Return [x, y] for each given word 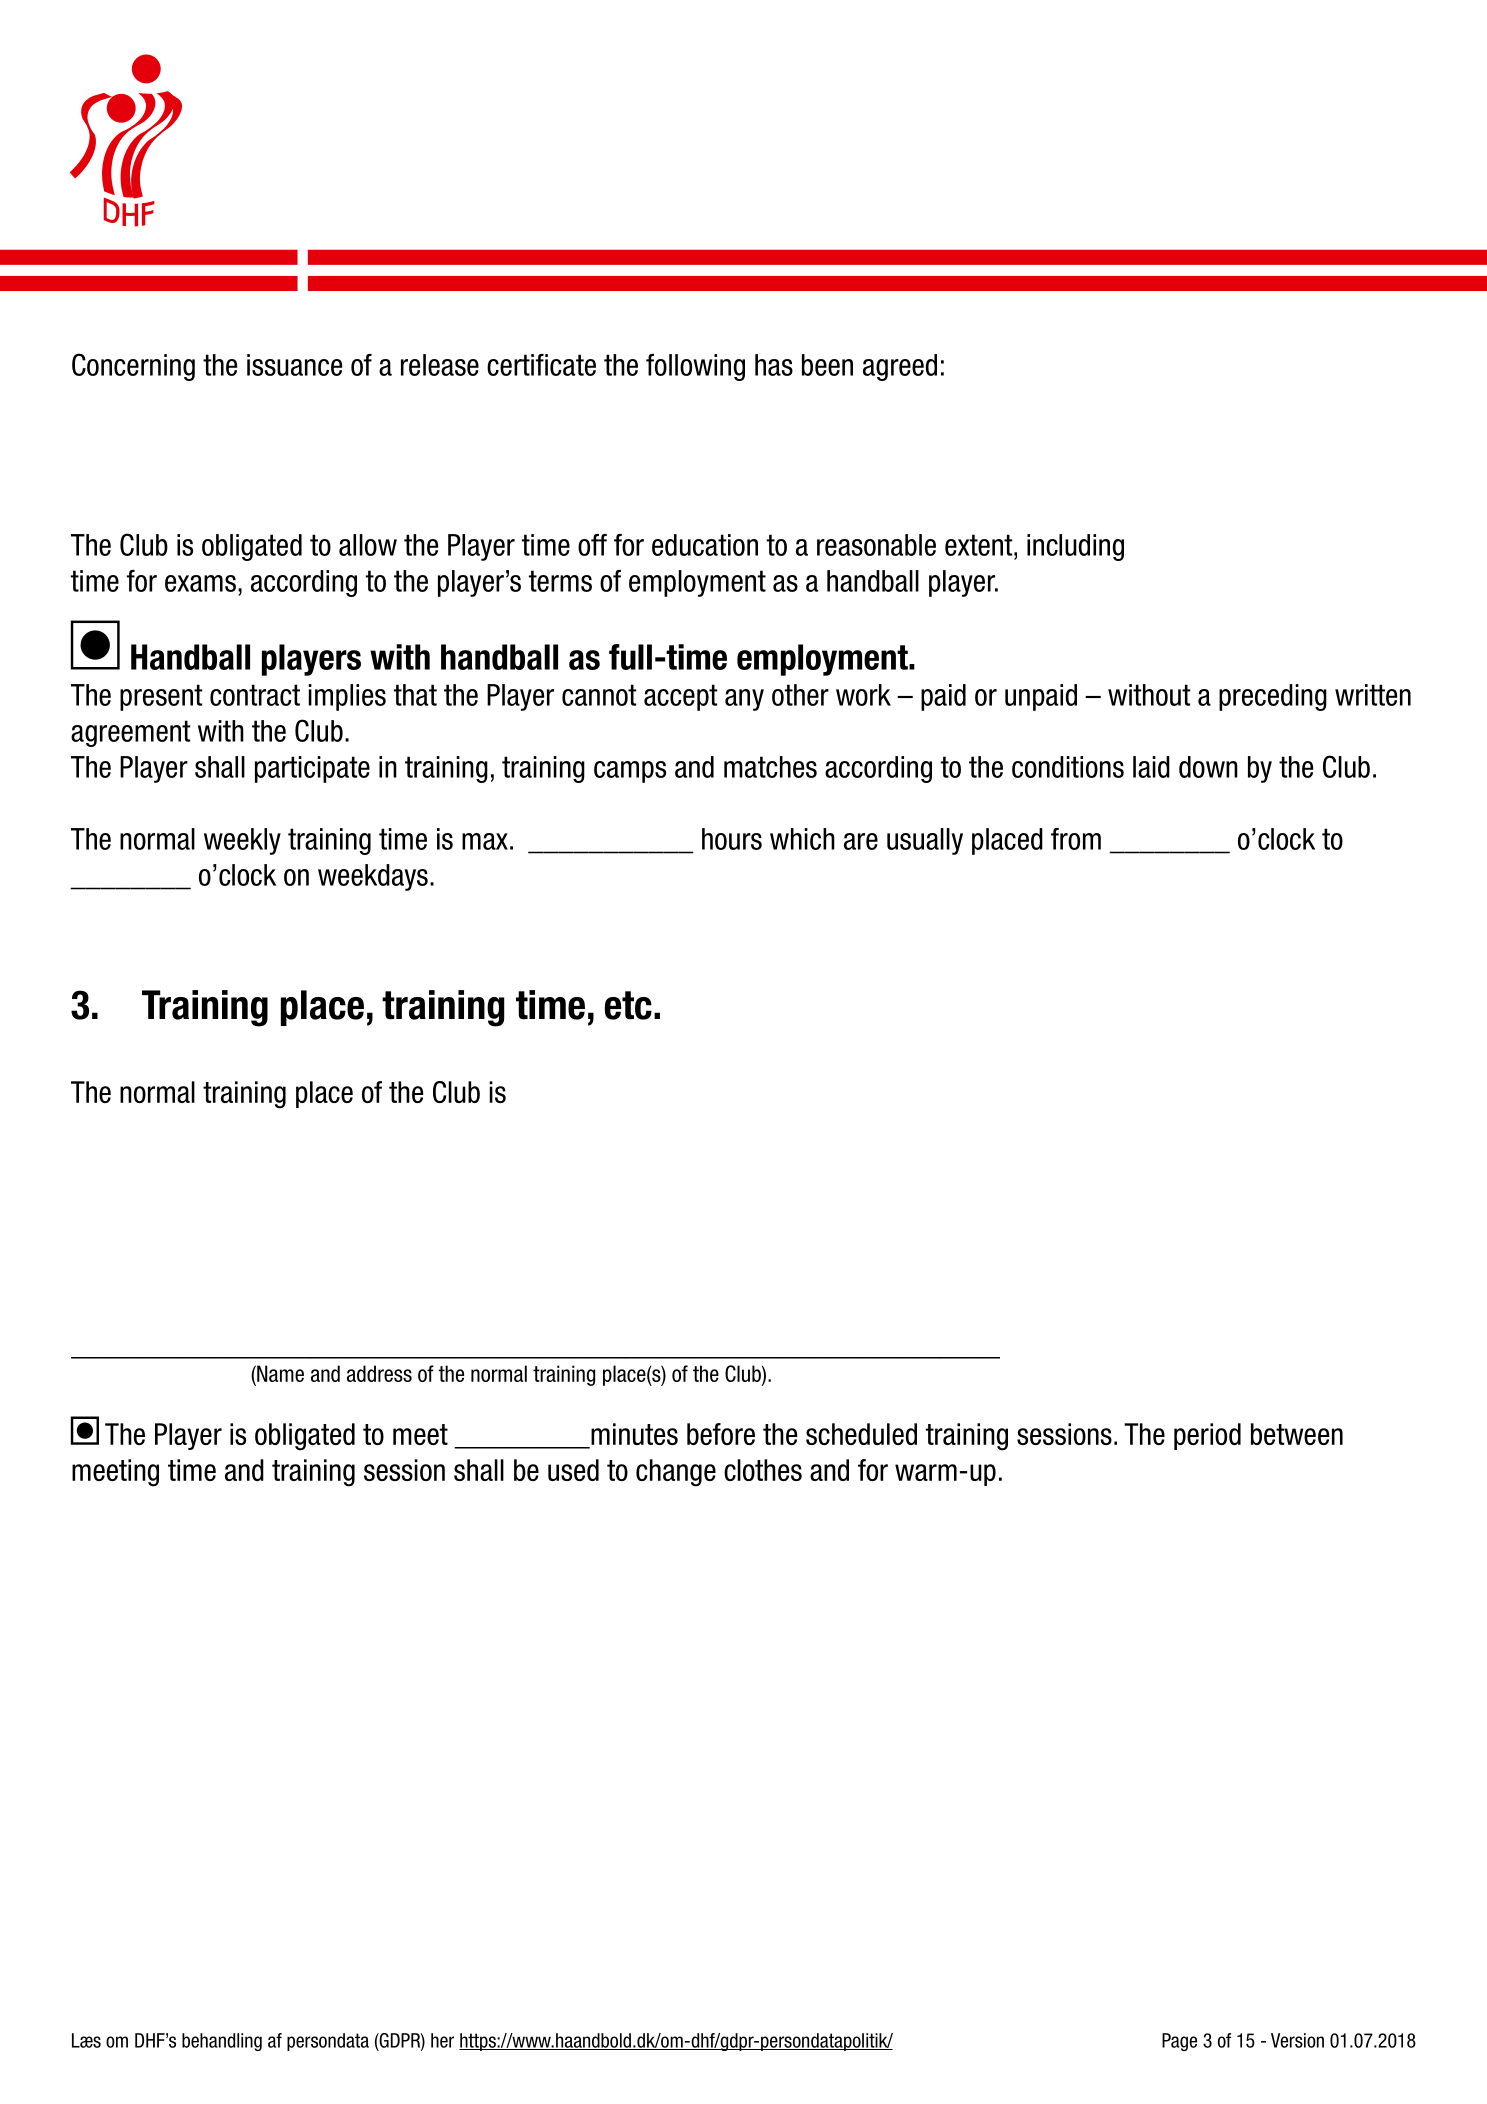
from [1076, 839]
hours [732, 839]
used [573, 1470]
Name [279, 1375]
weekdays [373, 877]
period [1207, 1436]
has [774, 365]
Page [1179, 2042]
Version [1297, 2040]
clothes [763, 1470]
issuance [294, 365]
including [1075, 547]
